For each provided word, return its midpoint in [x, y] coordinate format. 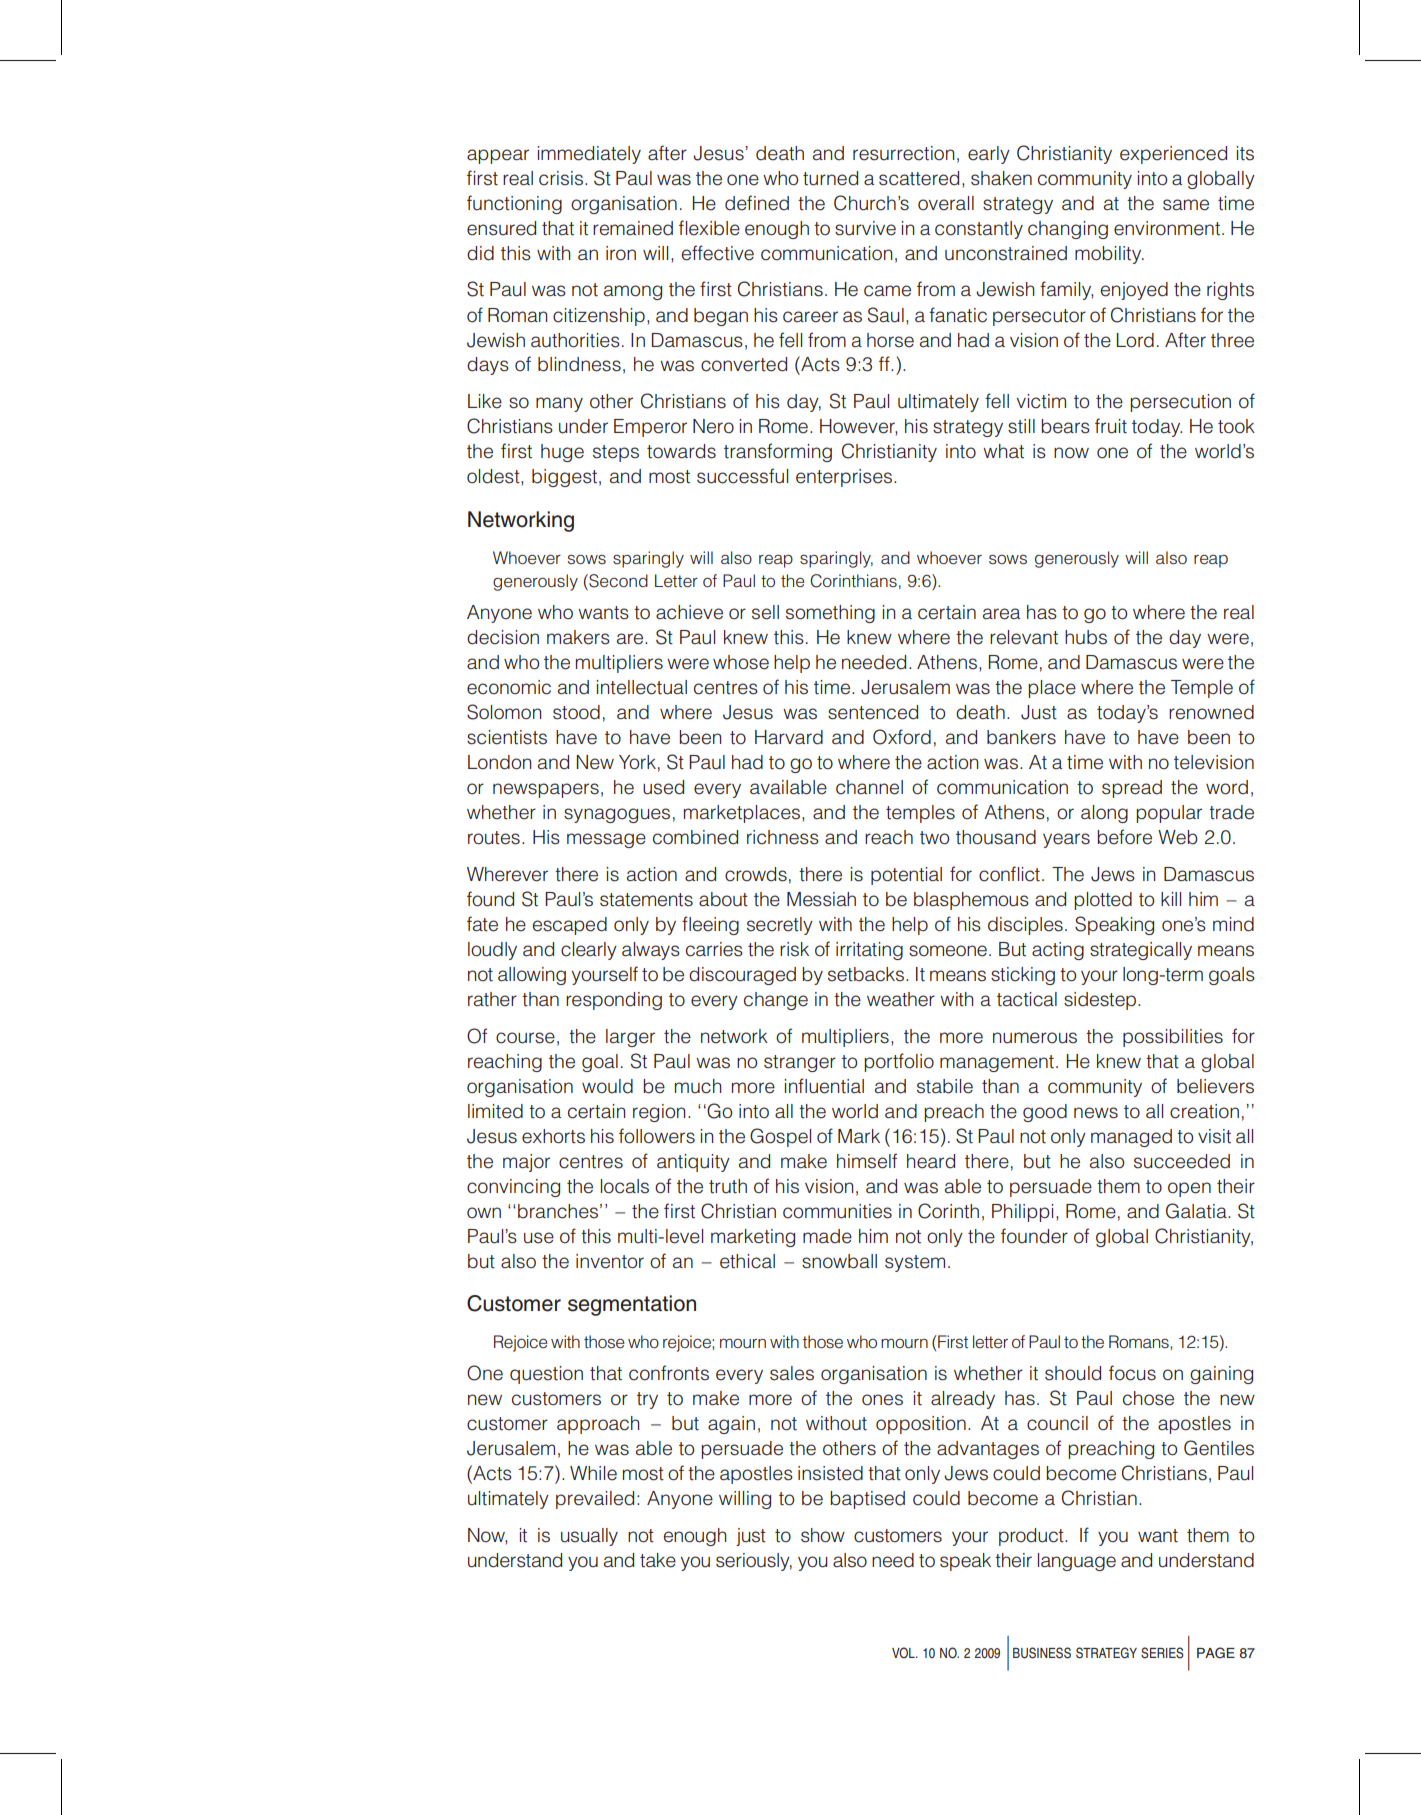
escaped [570, 926]
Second [617, 582]
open [1189, 1189]
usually [589, 1537]
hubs [1086, 637]
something [830, 614]
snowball [839, 1261]
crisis [562, 178]
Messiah [821, 899]
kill [1171, 899]
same [1186, 205]
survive [865, 228]
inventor [610, 1261]
